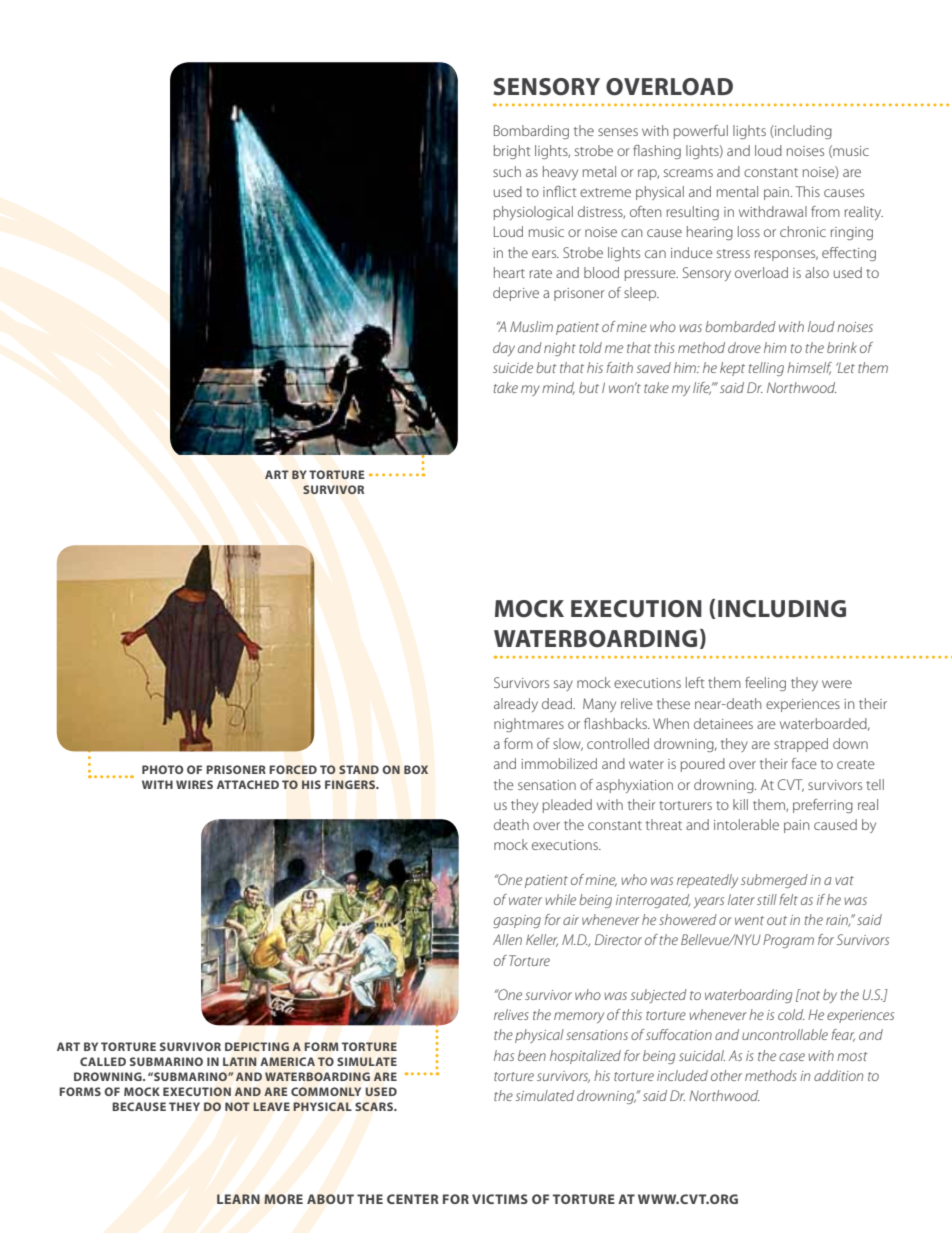  I want to click on gasping, so click(517, 921).
